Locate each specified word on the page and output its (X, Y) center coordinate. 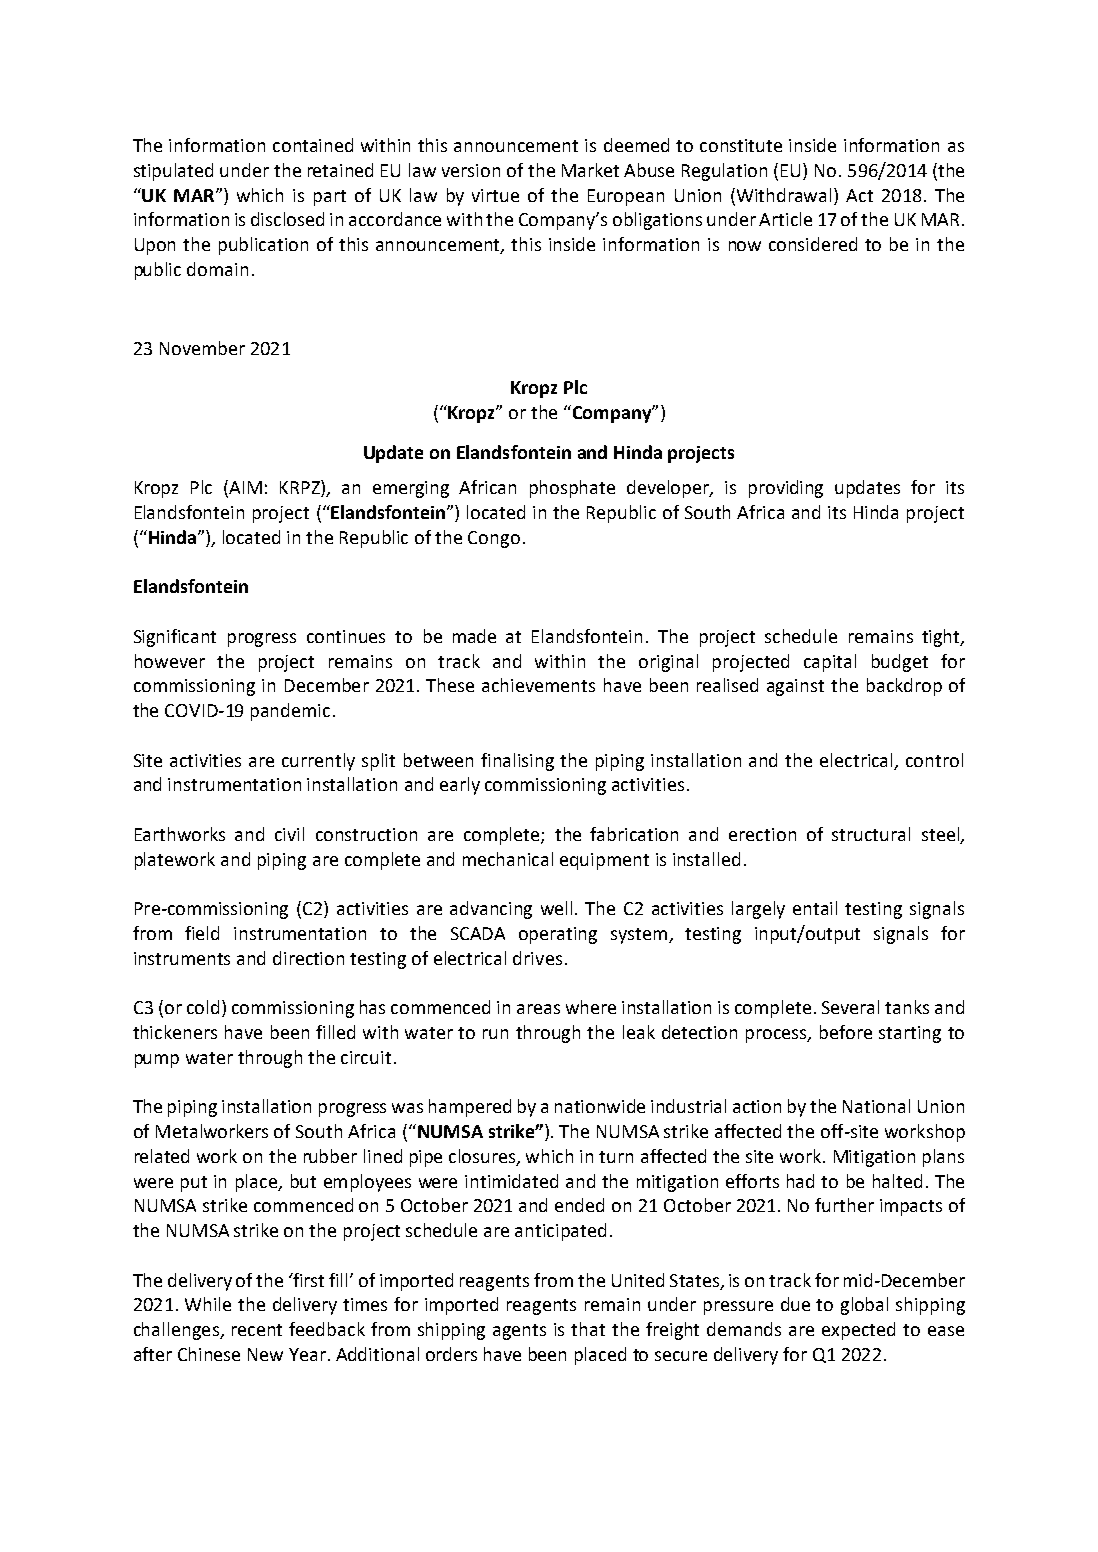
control (934, 760)
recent (257, 1330)
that (588, 1329)
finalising (517, 762)
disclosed (287, 219)
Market (590, 170)
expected (858, 1331)
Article (785, 219)
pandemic (290, 712)
